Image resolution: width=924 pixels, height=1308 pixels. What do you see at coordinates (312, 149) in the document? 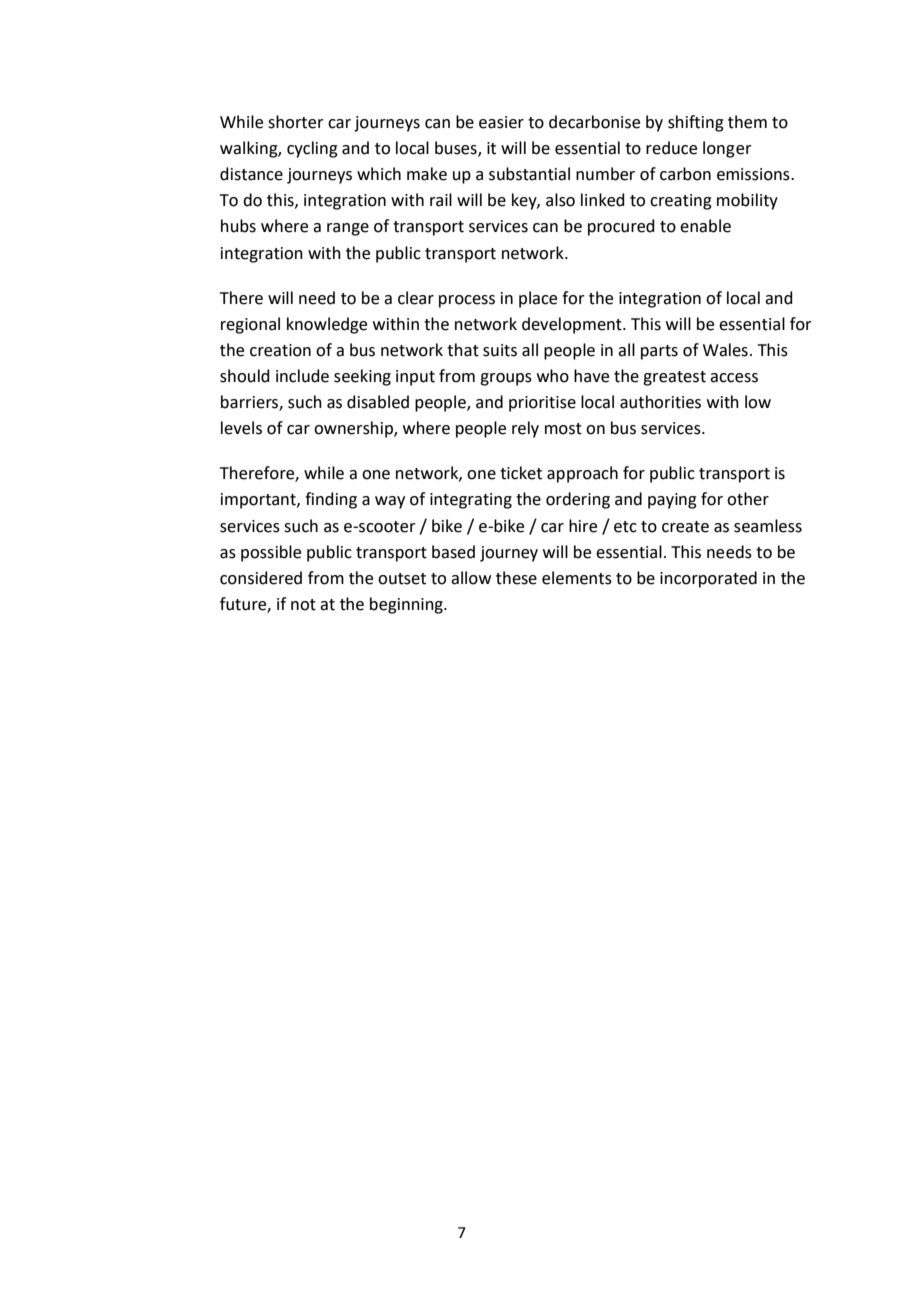
I see `cycling` at bounding box center [312, 149].
